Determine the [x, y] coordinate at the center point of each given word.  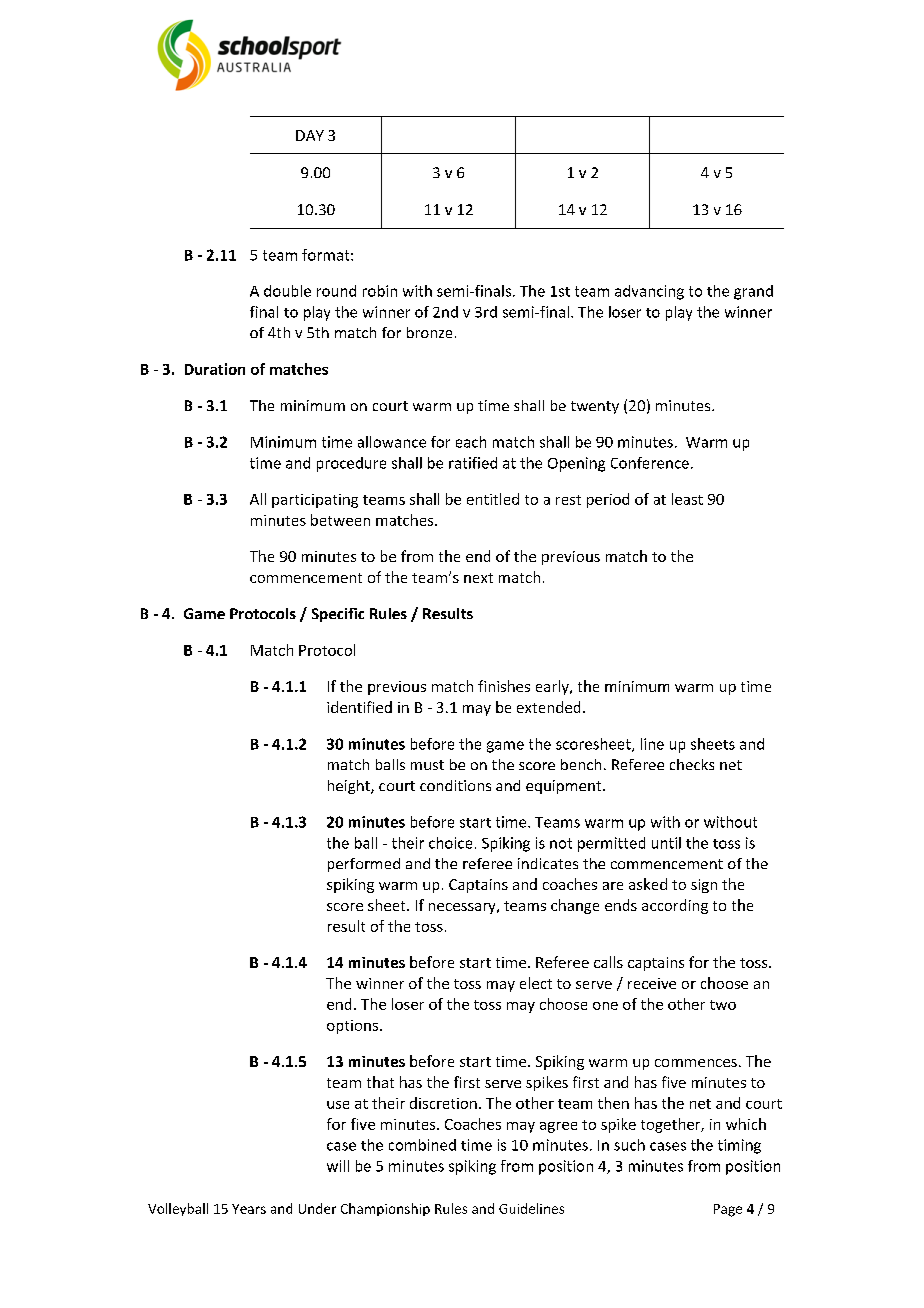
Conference [650, 463]
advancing [649, 292]
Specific [338, 615]
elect [536, 983]
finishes [504, 686]
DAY [310, 135]
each [471, 442]
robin [380, 291]
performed [364, 865]
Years [249, 1209]
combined [422, 1145]
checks [692, 764]
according [675, 906]
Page [728, 1210]
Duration [215, 369]
